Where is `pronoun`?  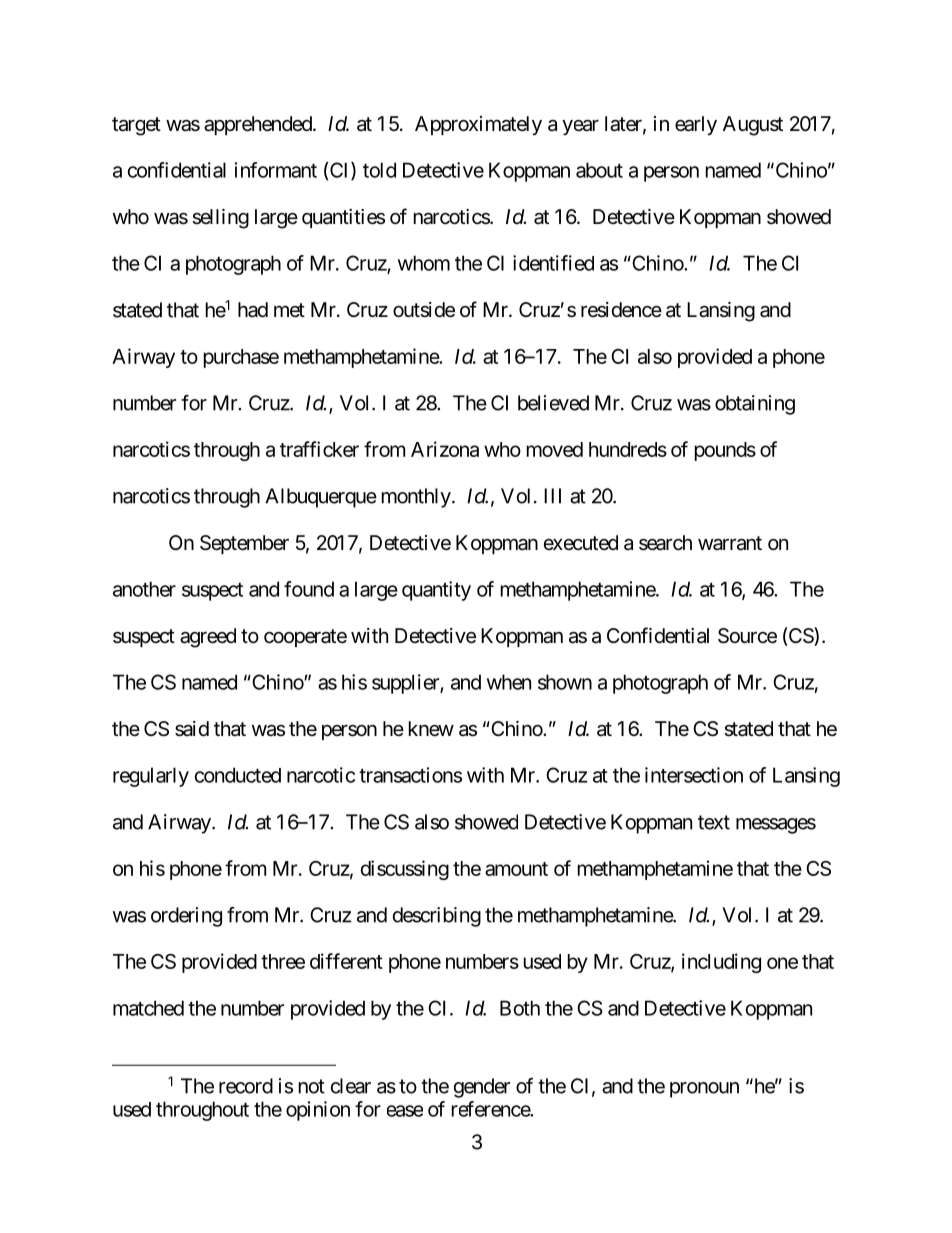
pronoun is located at coordinates (704, 1090).
